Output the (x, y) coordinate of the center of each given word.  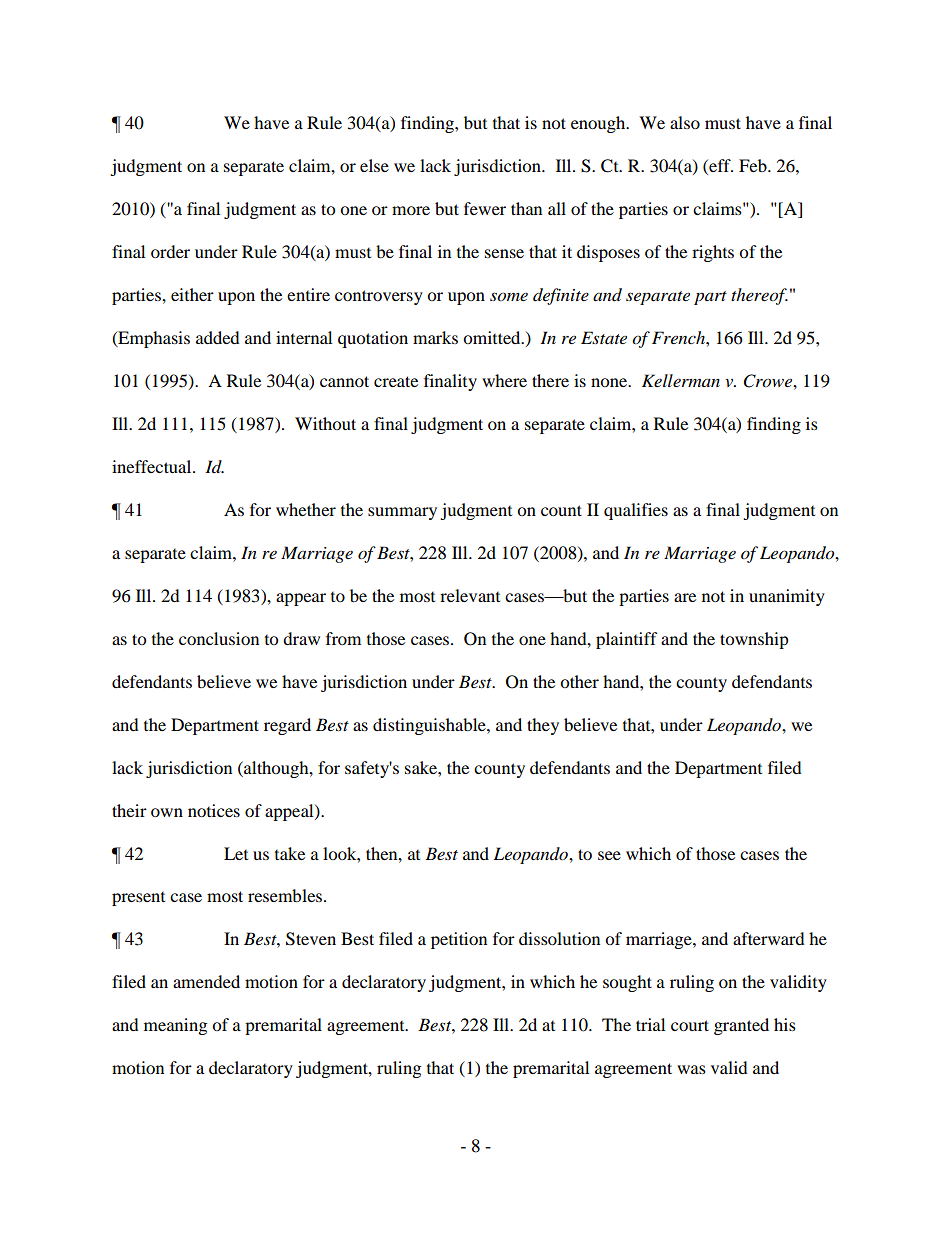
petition (459, 940)
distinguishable (430, 726)
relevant (470, 595)
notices (214, 810)
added (218, 337)
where (504, 380)
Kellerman (681, 380)
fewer (485, 208)
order (170, 251)
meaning (175, 1026)
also (685, 122)
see (609, 855)
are (685, 597)
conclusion (219, 638)
